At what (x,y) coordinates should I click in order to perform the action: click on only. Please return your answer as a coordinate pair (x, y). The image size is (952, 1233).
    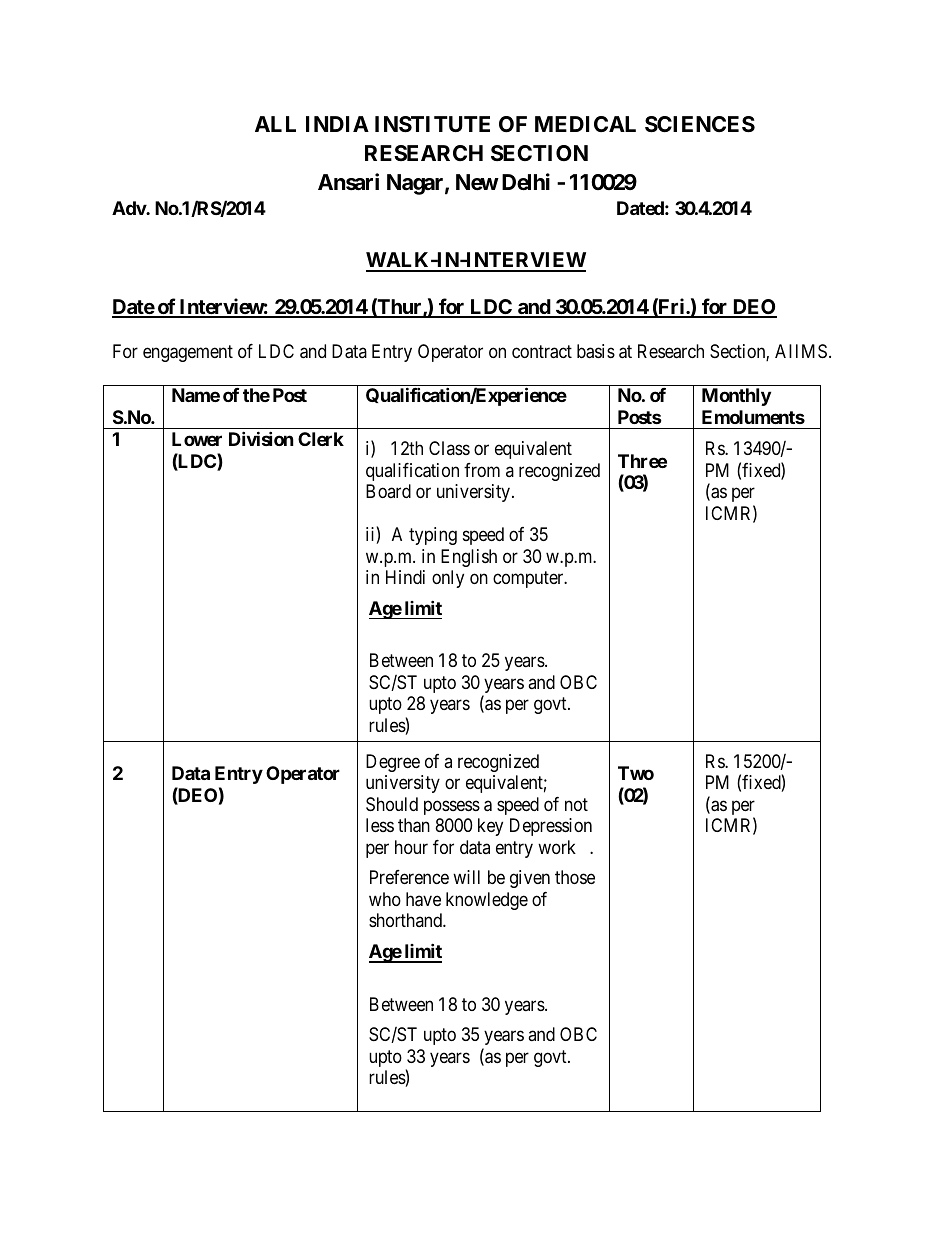
    Looking at the image, I should click on (448, 579).
